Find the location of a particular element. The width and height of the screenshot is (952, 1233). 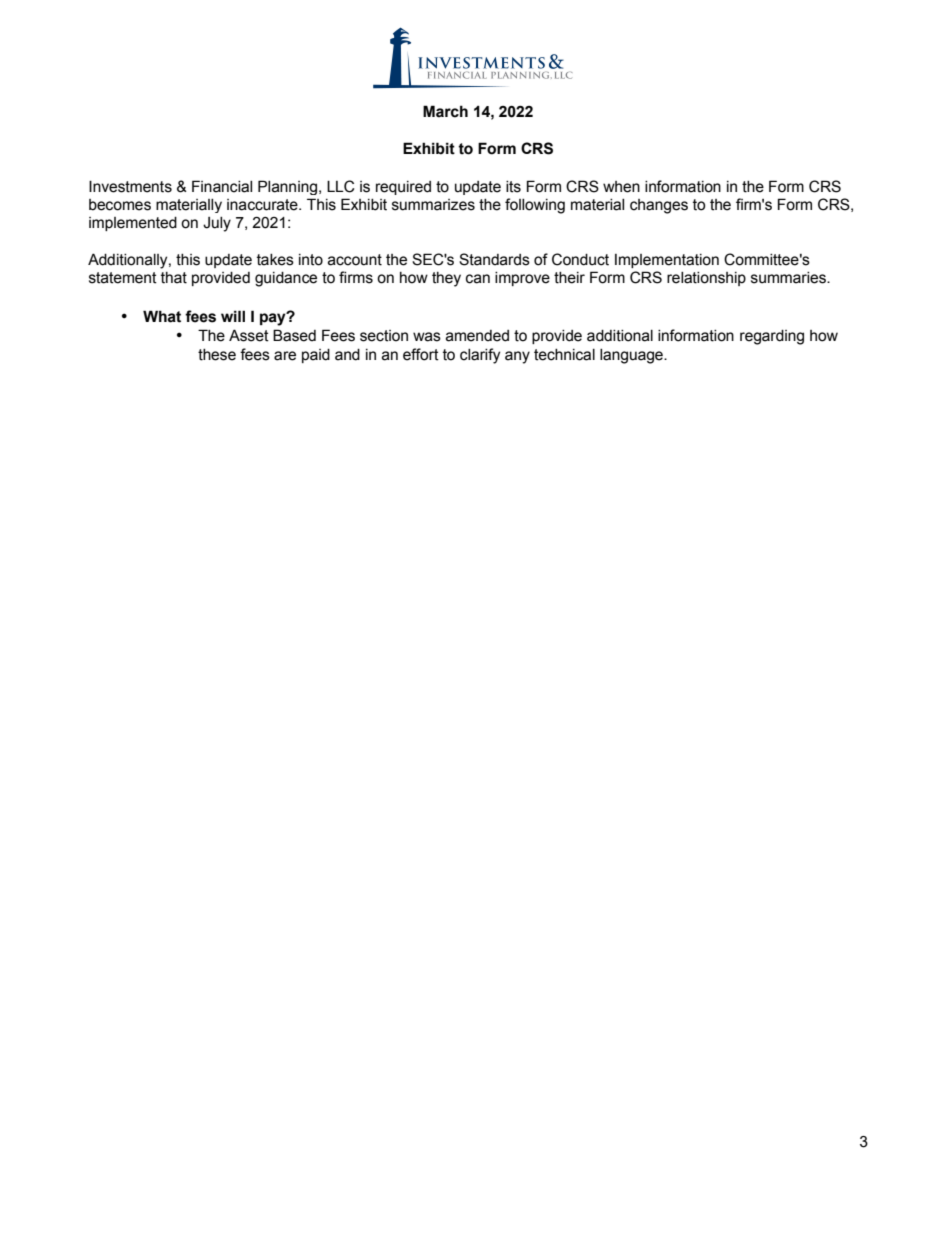

these is located at coordinates (217, 355).
